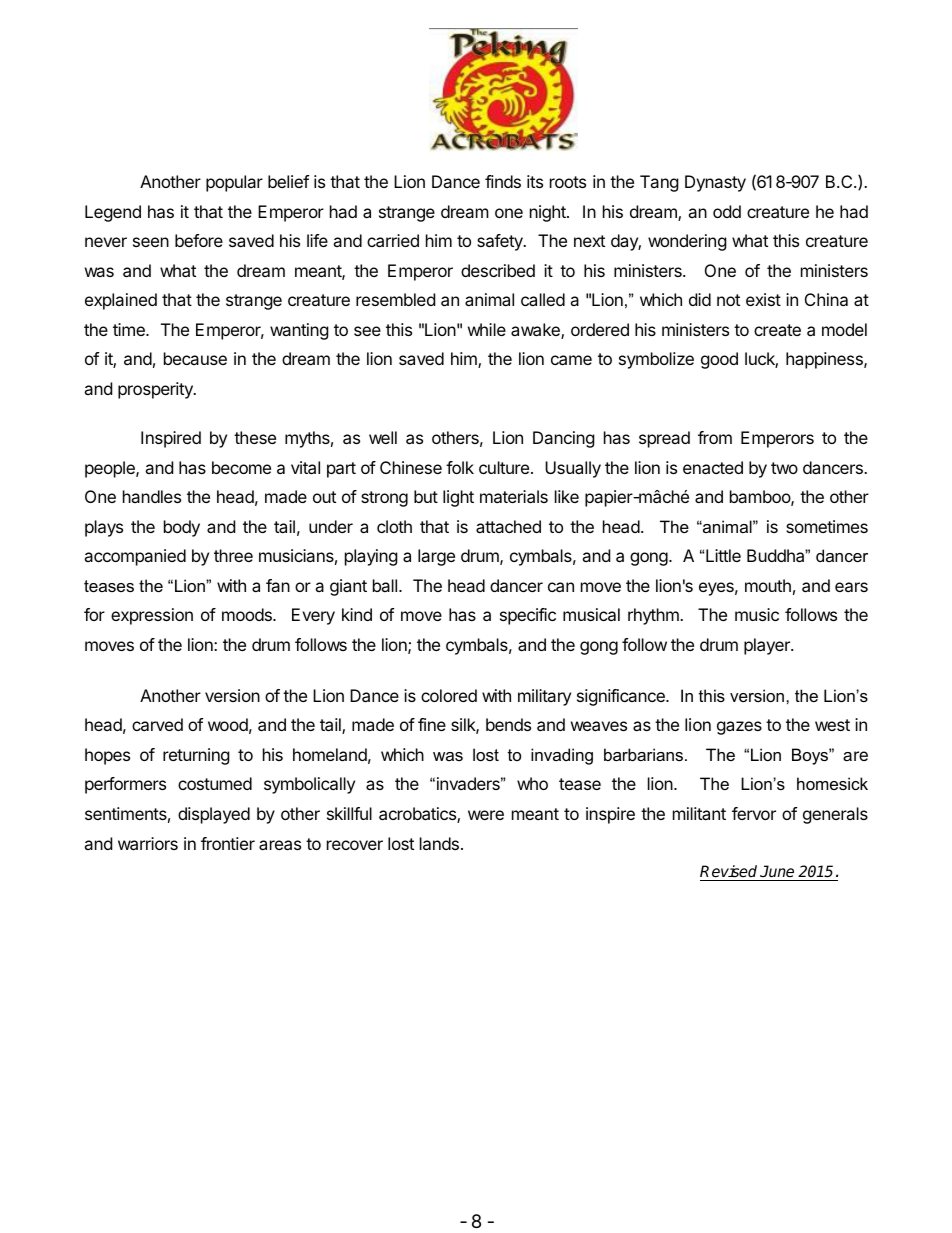 Image resolution: width=952 pixels, height=1233 pixels. What do you see at coordinates (228, 843) in the document?
I see `frontier` at bounding box center [228, 843].
